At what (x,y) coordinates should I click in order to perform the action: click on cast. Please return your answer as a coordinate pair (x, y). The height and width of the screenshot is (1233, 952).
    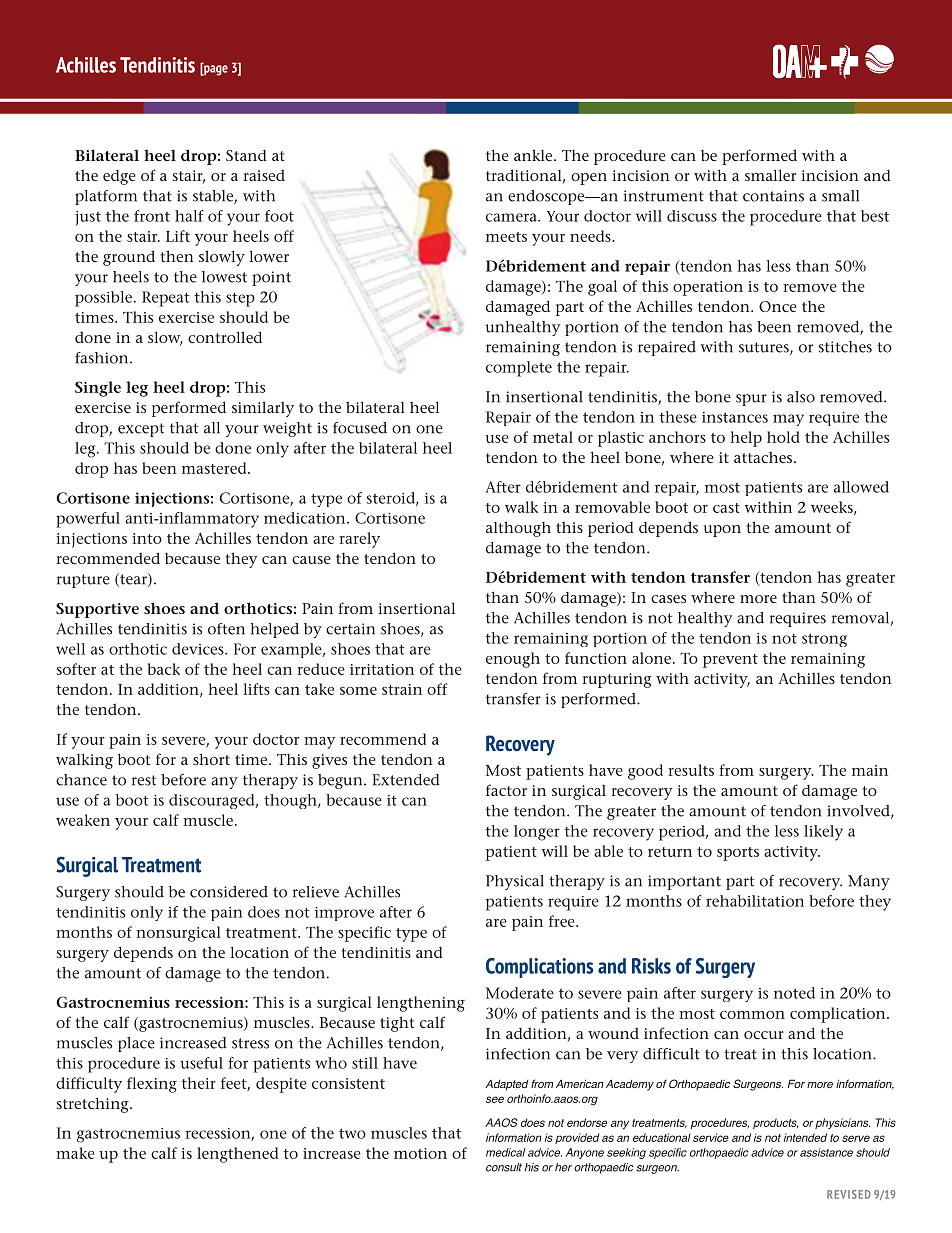
    Looking at the image, I should click on (726, 508).
